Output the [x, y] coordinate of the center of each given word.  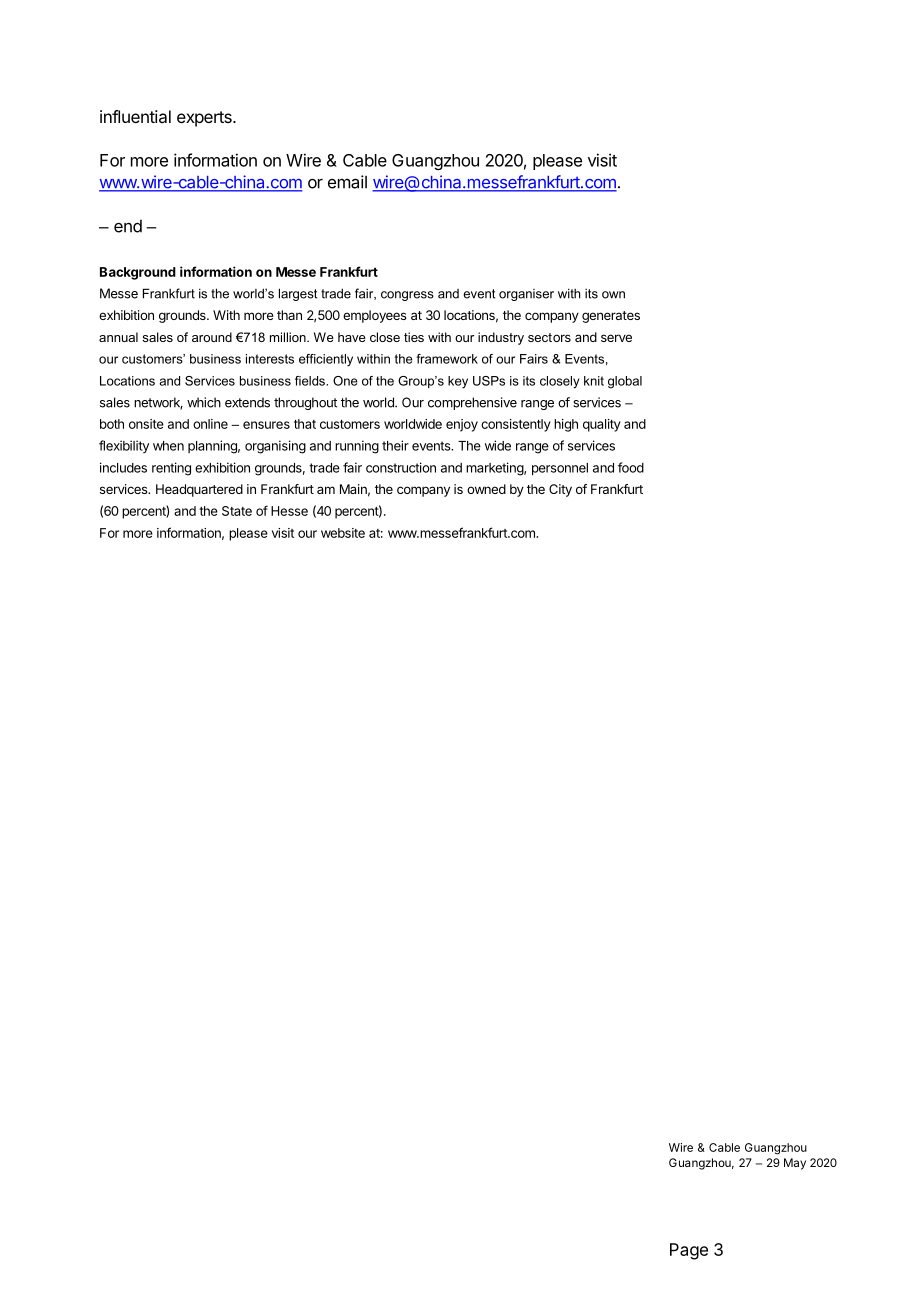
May [795, 1164]
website [343, 533]
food [631, 467]
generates [611, 317]
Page [689, 1251]
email [347, 182]
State [237, 511]
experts [205, 119]
